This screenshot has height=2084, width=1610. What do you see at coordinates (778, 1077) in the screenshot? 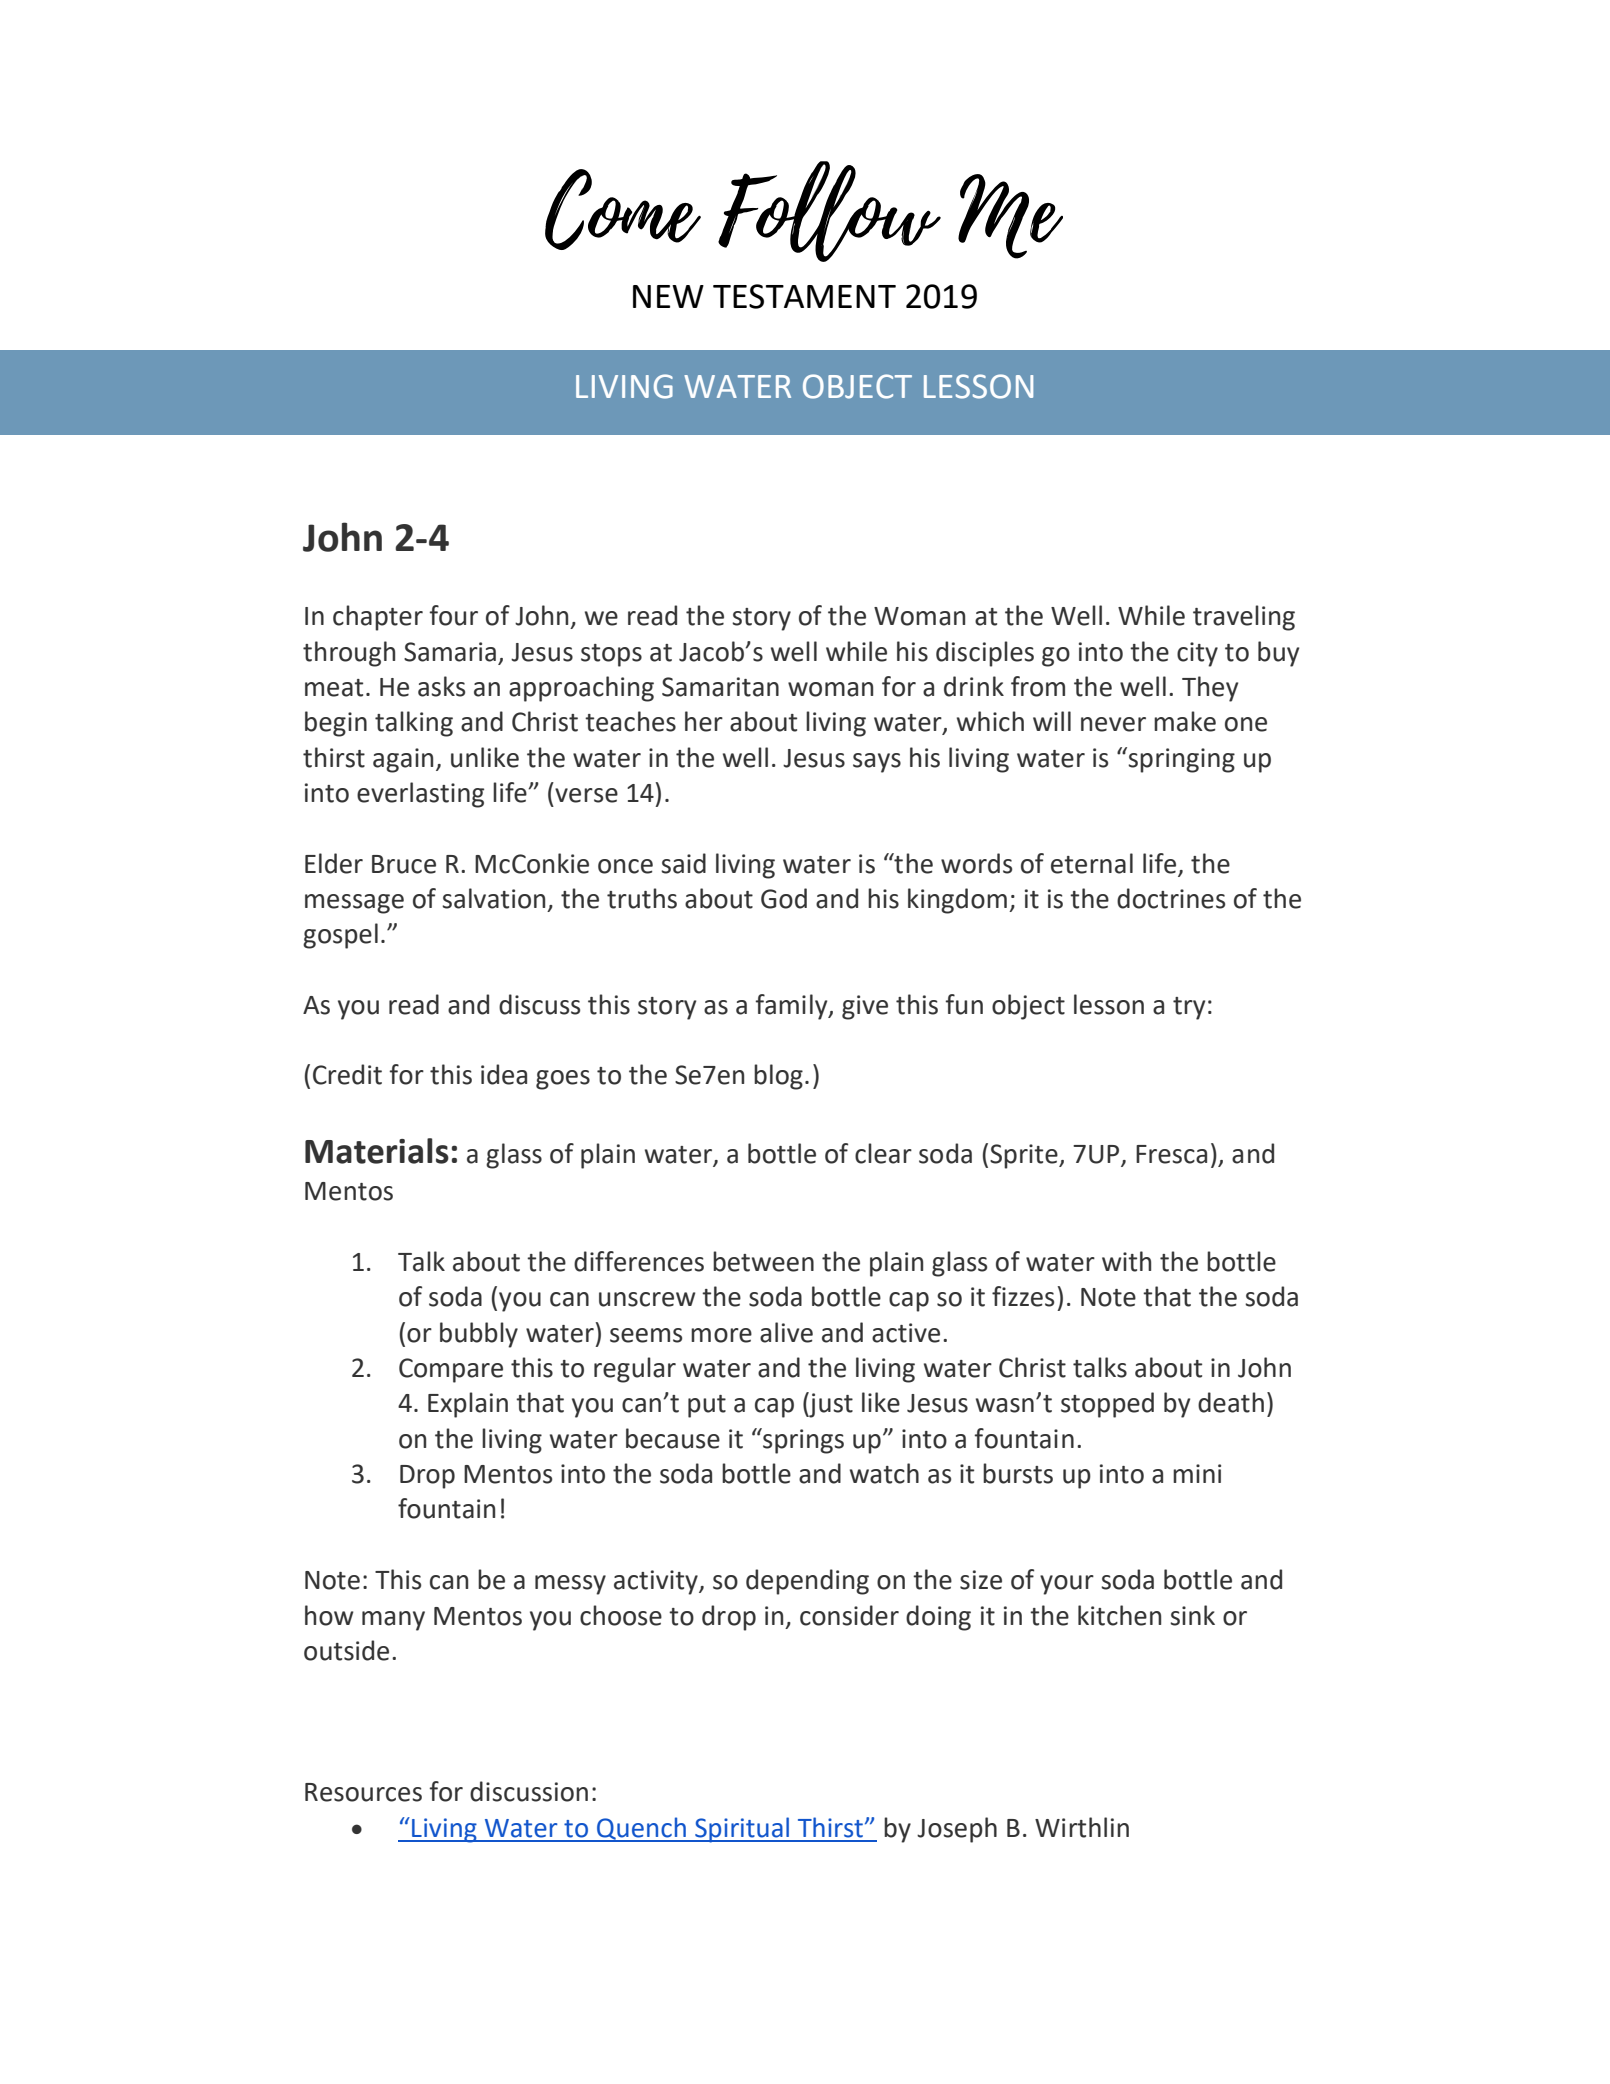
I see `blog` at bounding box center [778, 1077].
